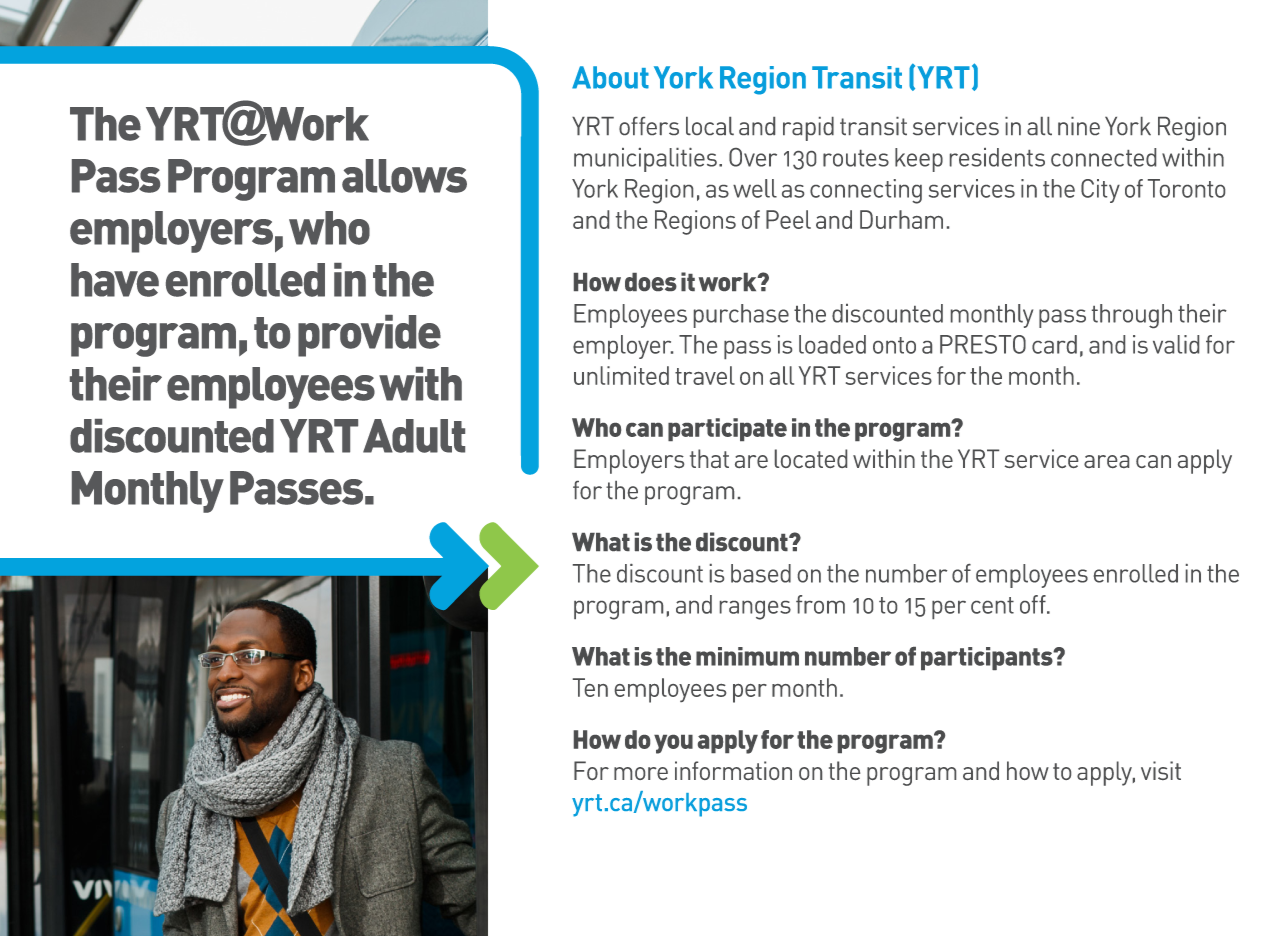 This document has height=936, width=1288. I want to click on area, so click(1106, 461).
